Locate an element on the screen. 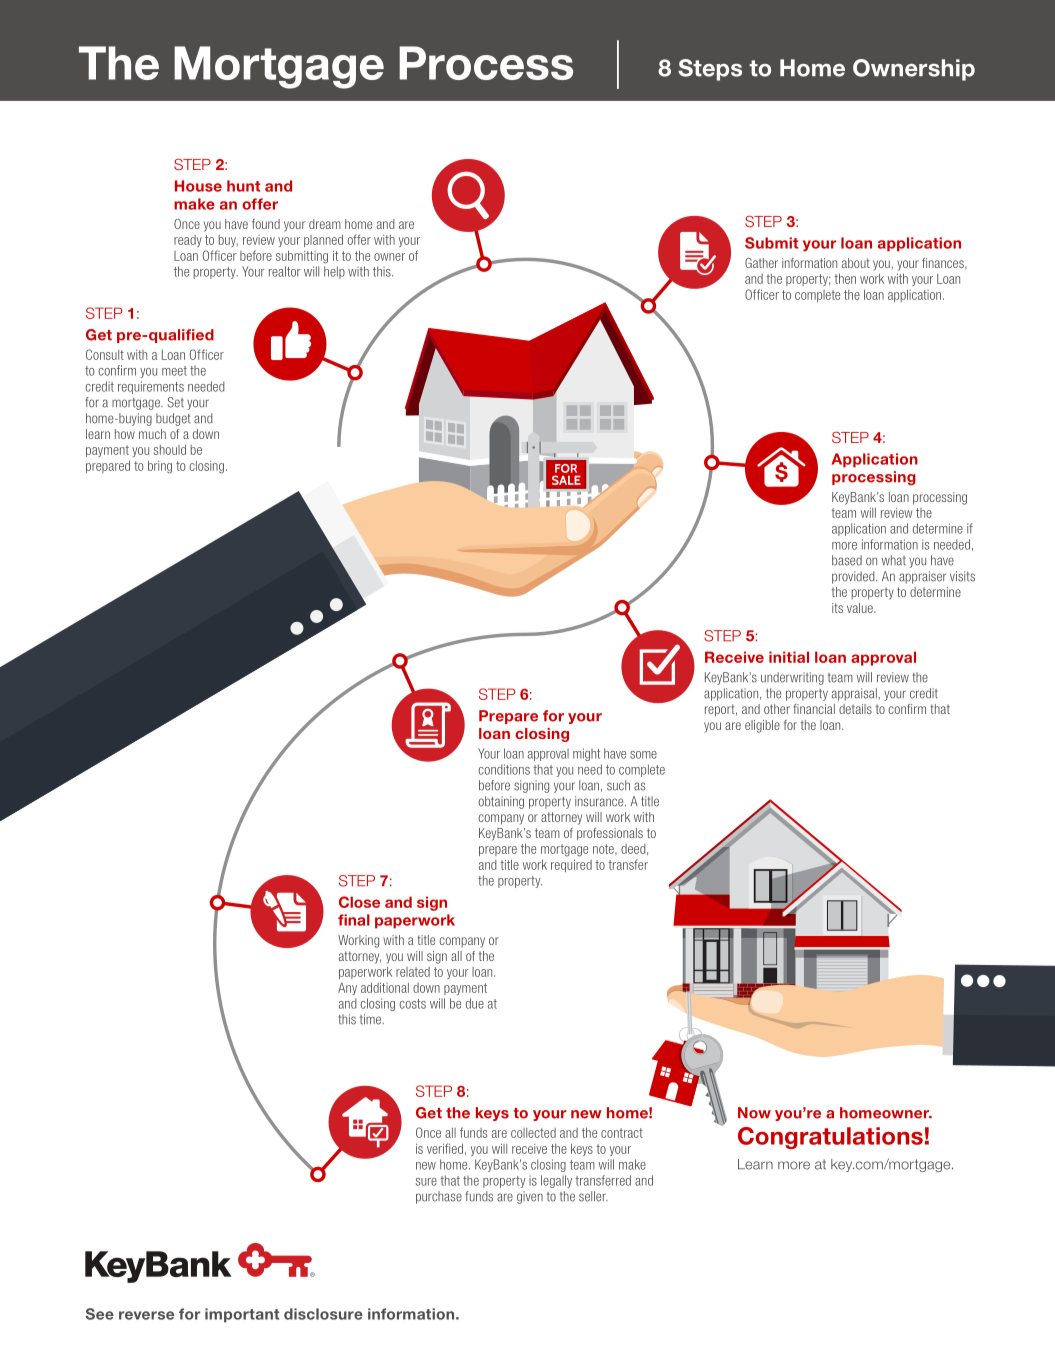  ready is located at coordinates (188, 241).
